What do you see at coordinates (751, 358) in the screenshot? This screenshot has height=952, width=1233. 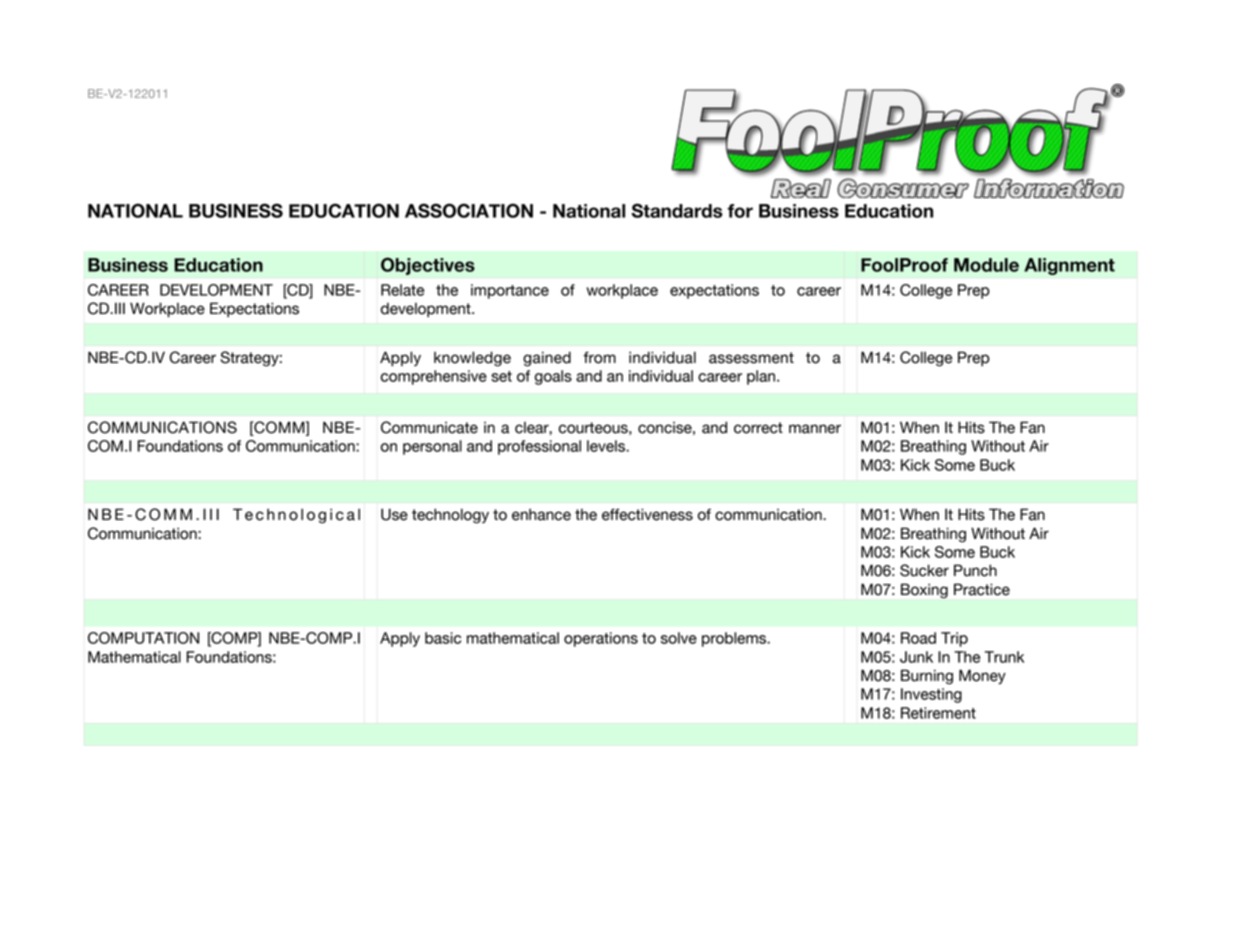 I see `assessment` at bounding box center [751, 358].
